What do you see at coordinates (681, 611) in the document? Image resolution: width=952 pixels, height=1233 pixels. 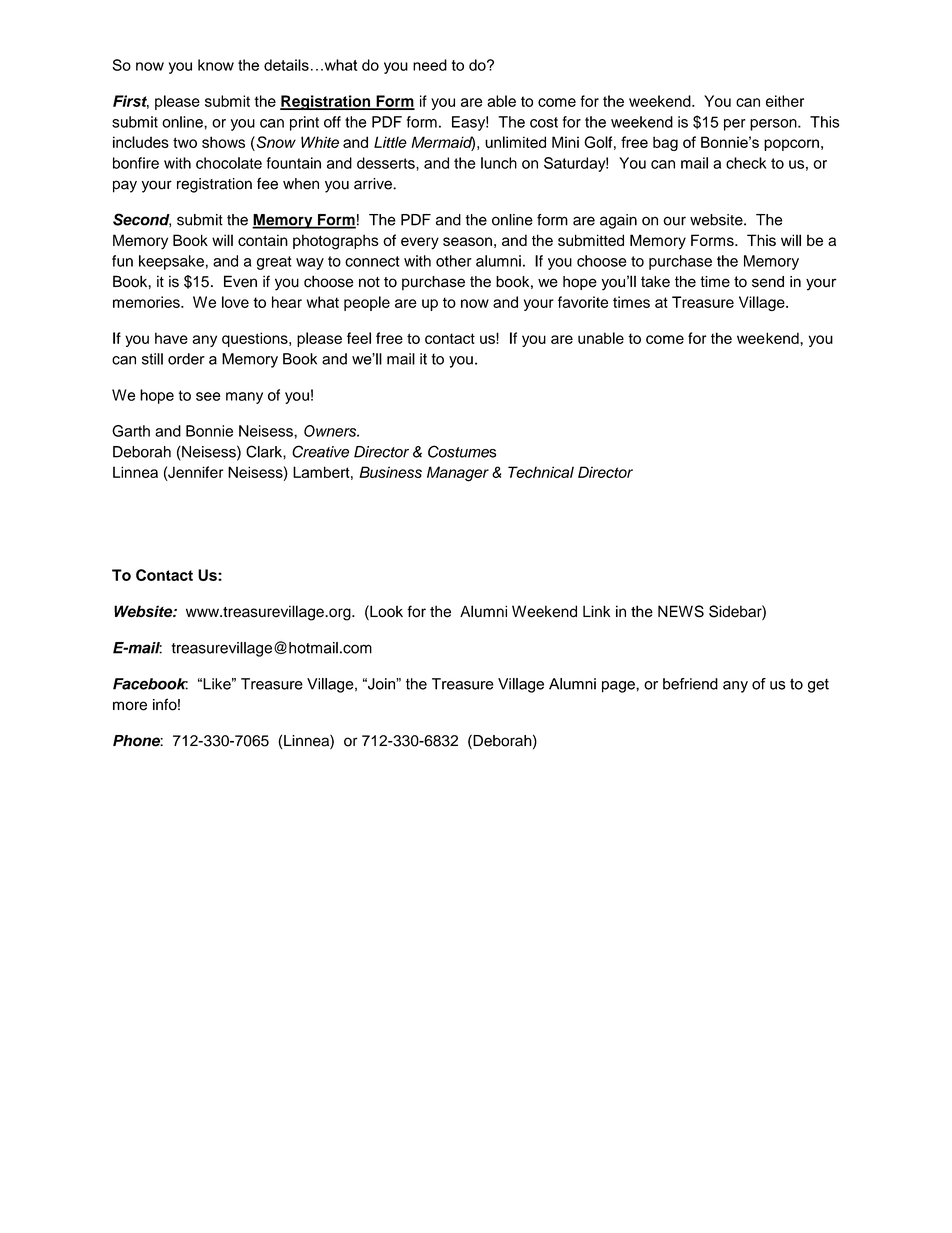 I see `NEWS` at bounding box center [681, 611].
